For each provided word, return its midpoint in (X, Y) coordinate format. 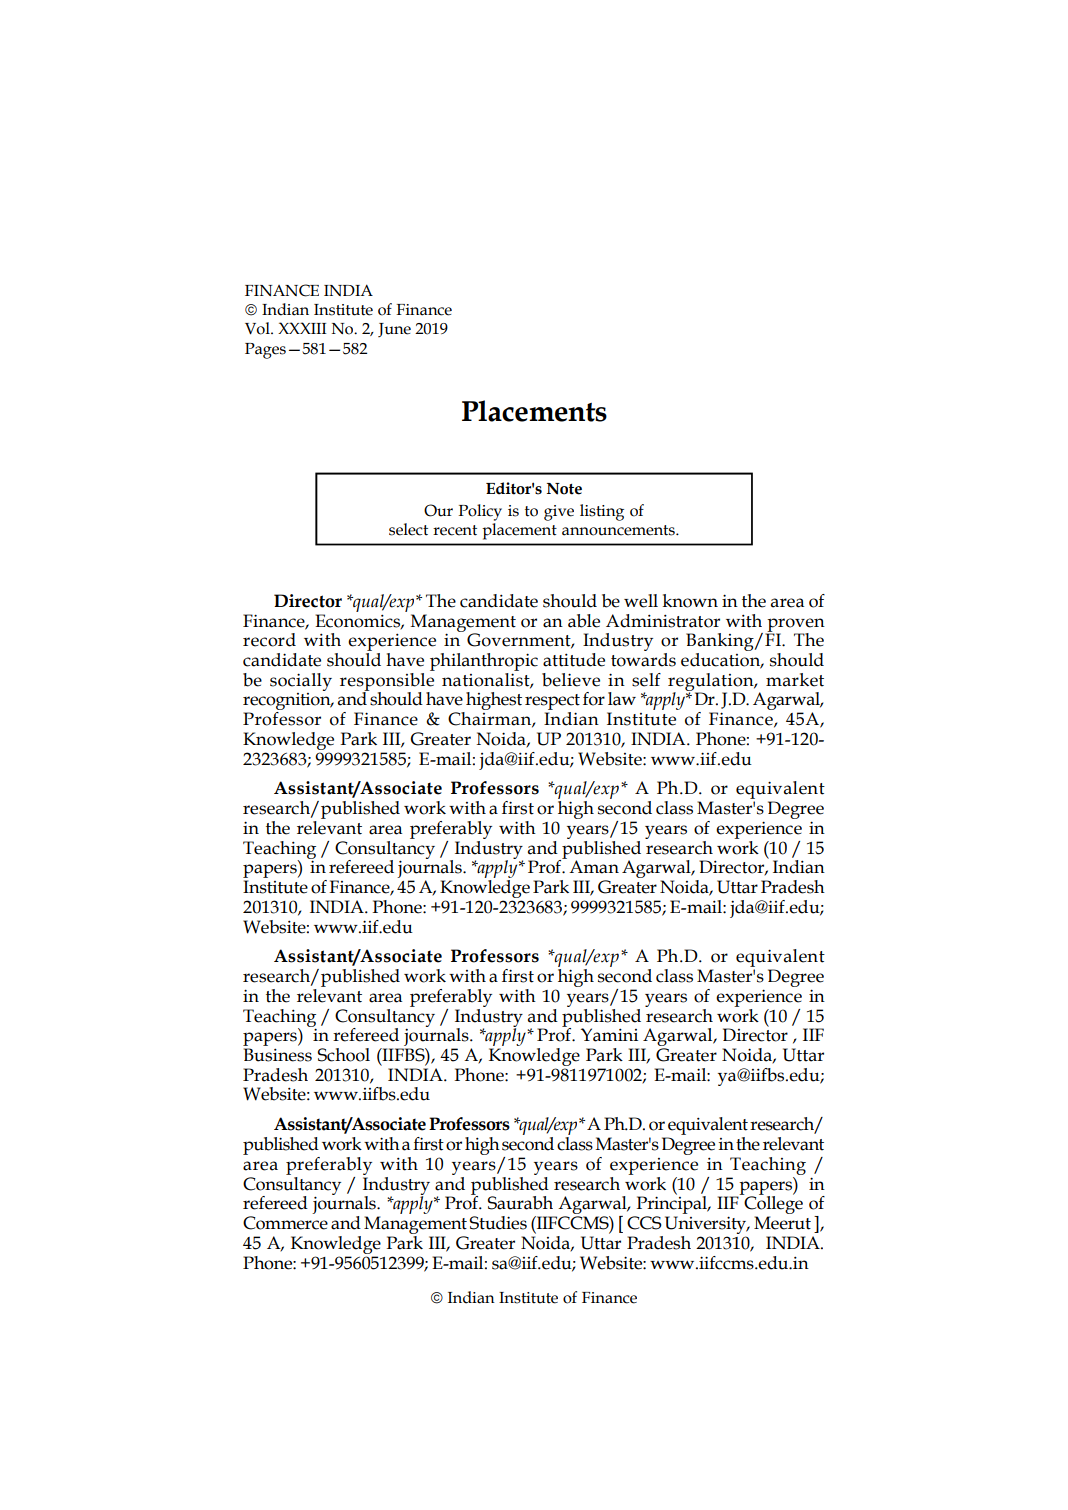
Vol (258, 328)
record (269, 640)
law (622, 699)
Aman (594, 867)
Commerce (285, 1223)
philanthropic (484, 662)
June (394, 330)
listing (602, 512)
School (343, 1055)
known (690, 601)
